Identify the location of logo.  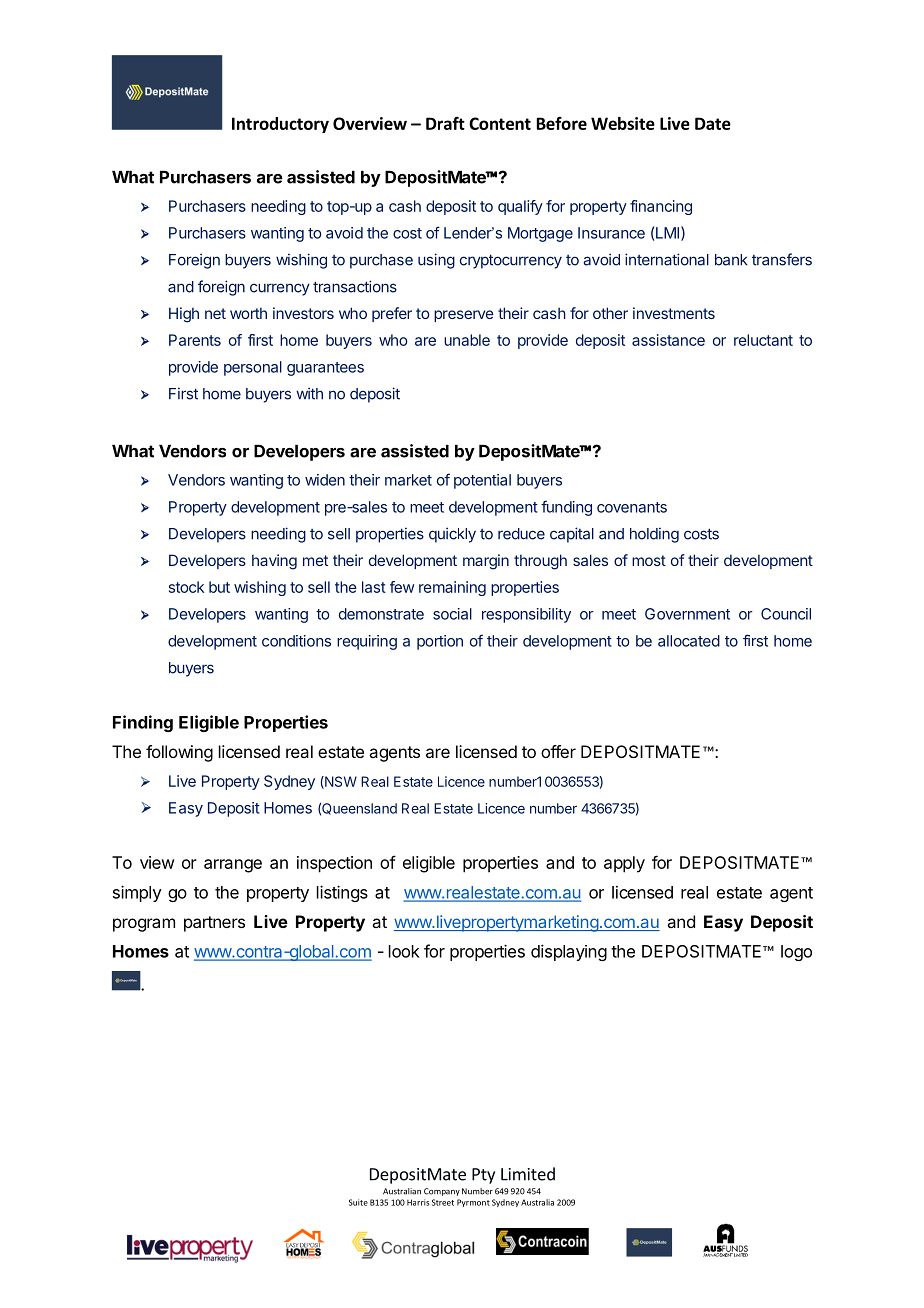
(796, 953).
